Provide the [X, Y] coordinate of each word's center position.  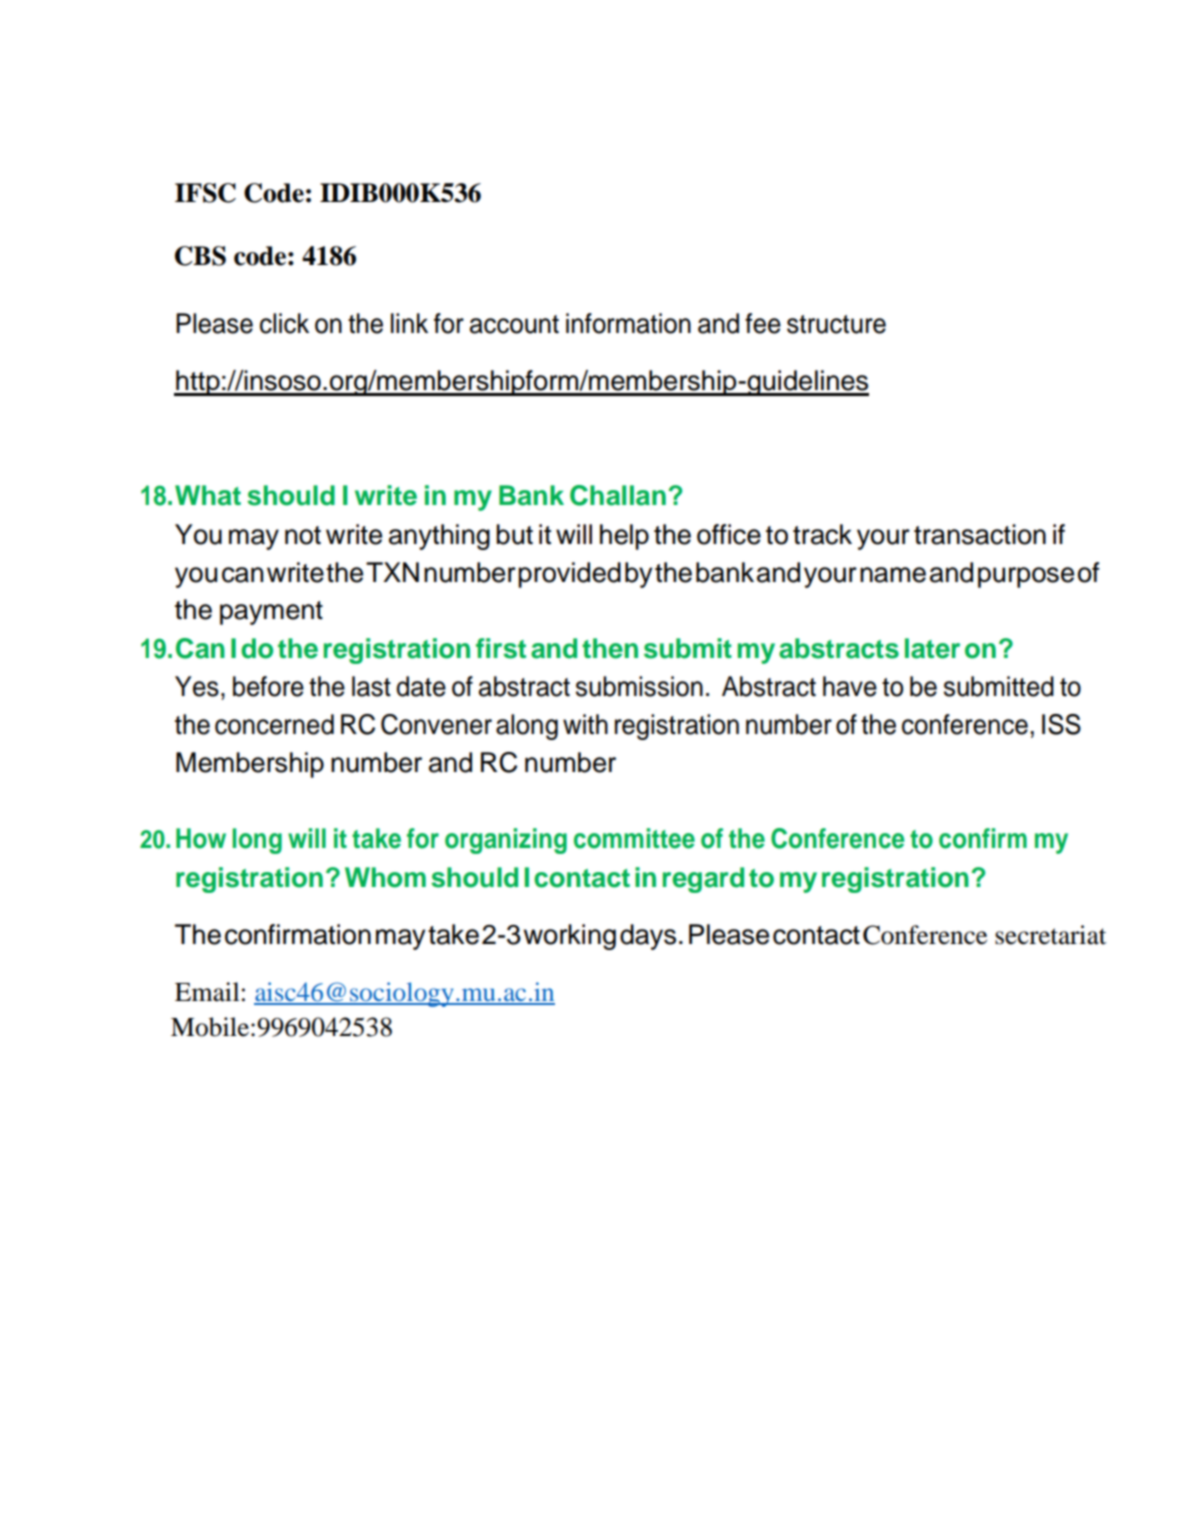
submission [639, 686]
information [628, 323]
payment [271, 613]
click [284, 323]
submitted [999, 686]
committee [634, 838]
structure [836, 324]
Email [207, 992]
